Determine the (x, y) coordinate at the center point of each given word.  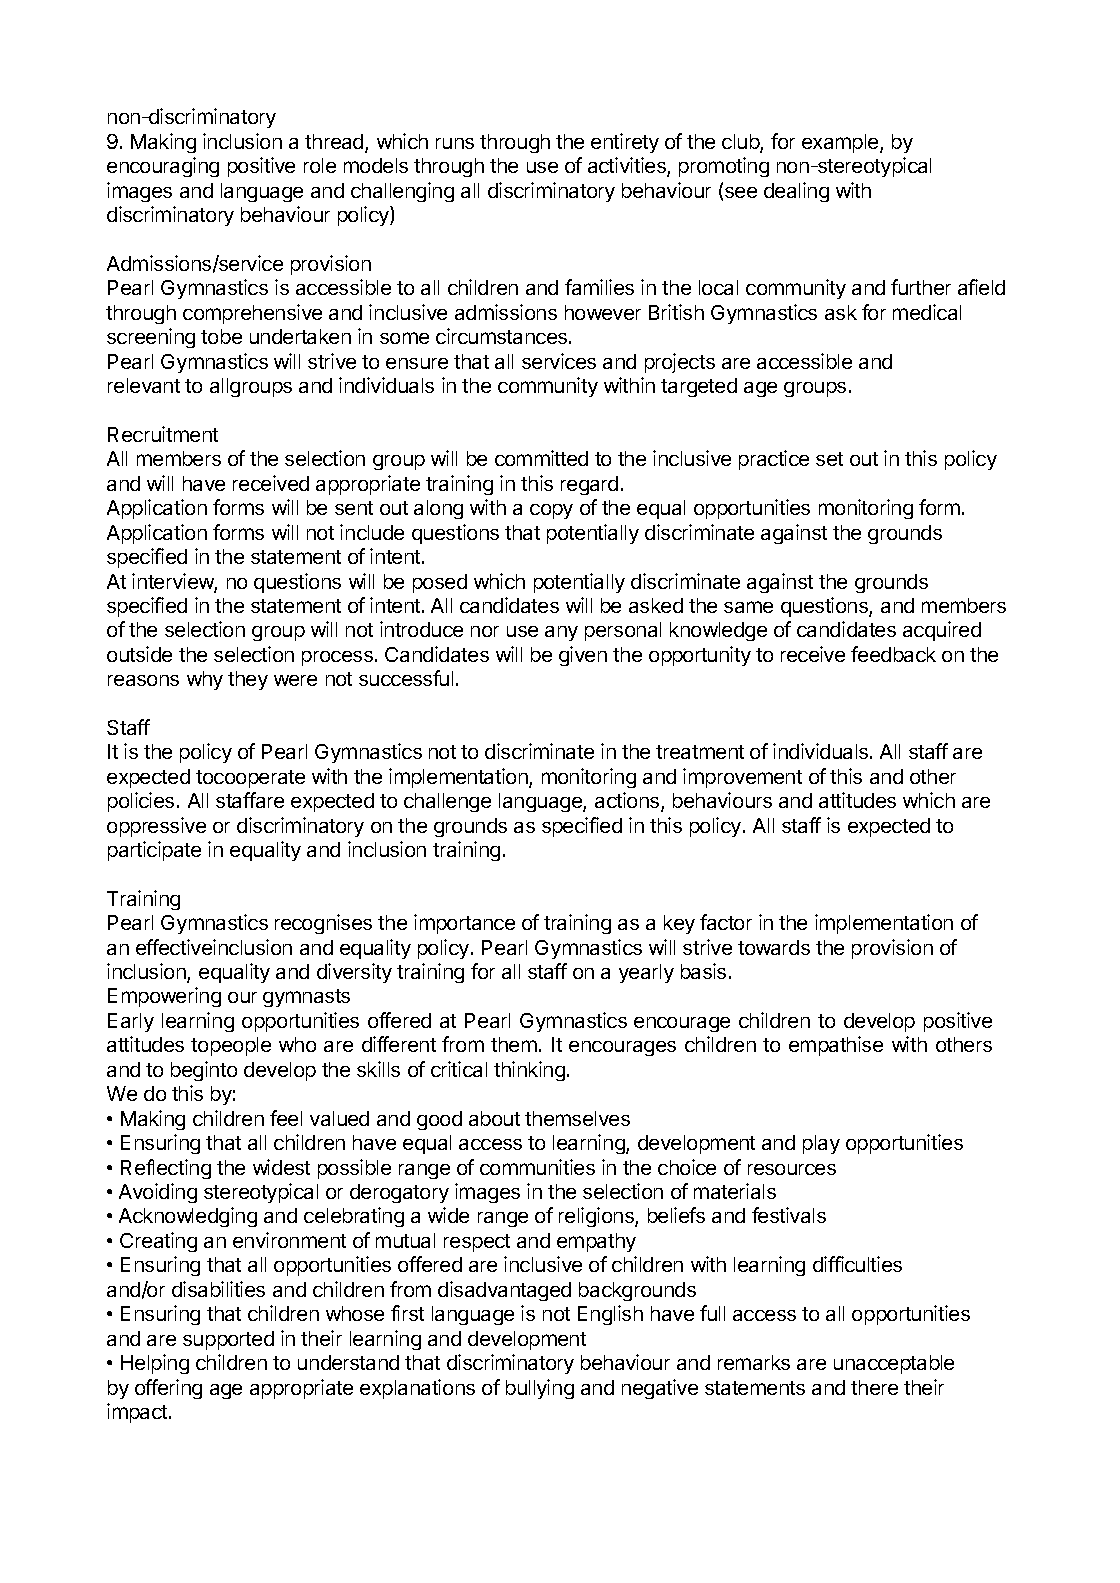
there (874, 1387)
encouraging (163, 167)
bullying (540, 1389)
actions (628, 801)
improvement (742, 778)
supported (228, 1340)
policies (141, 802)
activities (628, 166)
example (841, 143)
